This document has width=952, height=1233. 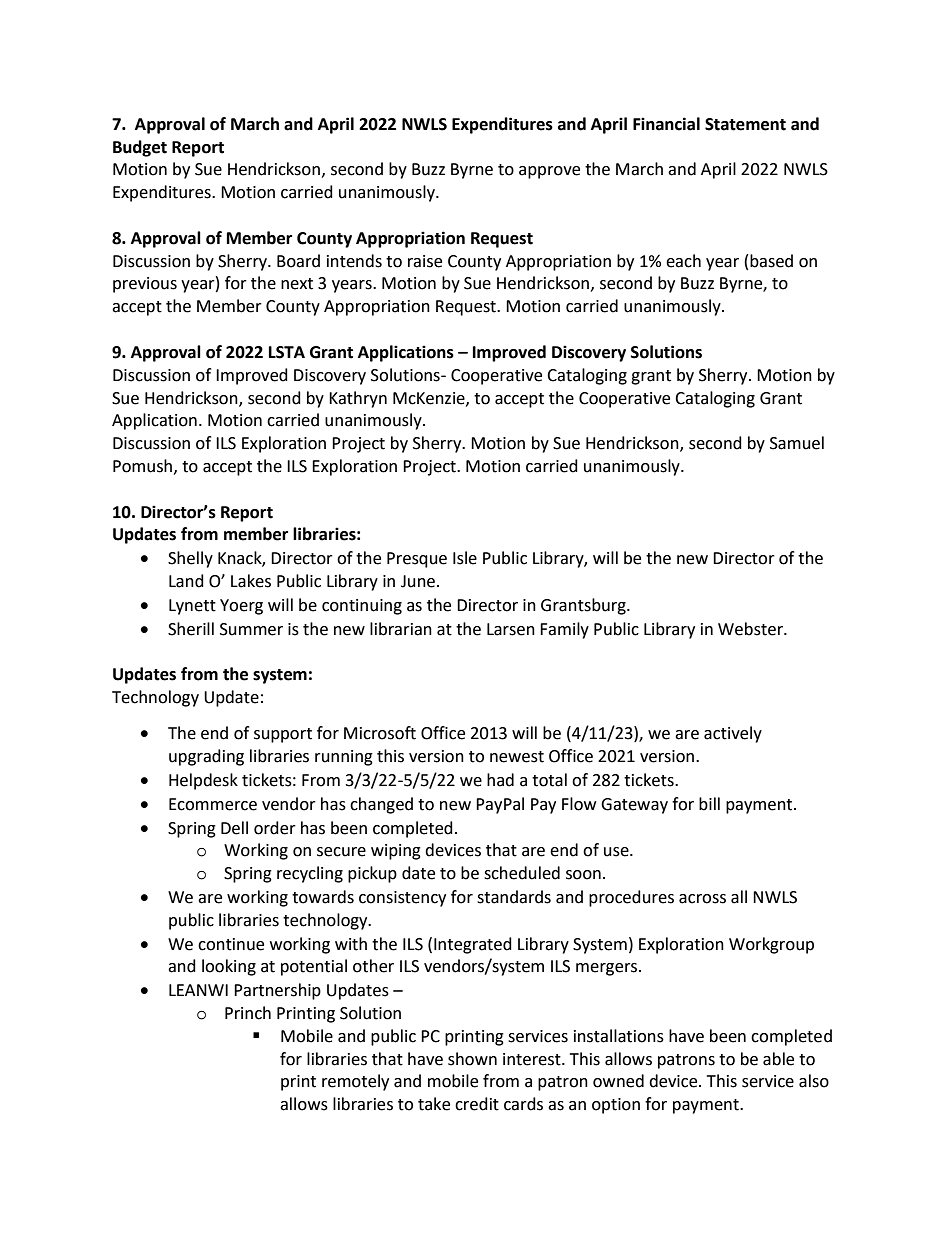 I want to click on Budget, so click(x=140, y=148).
